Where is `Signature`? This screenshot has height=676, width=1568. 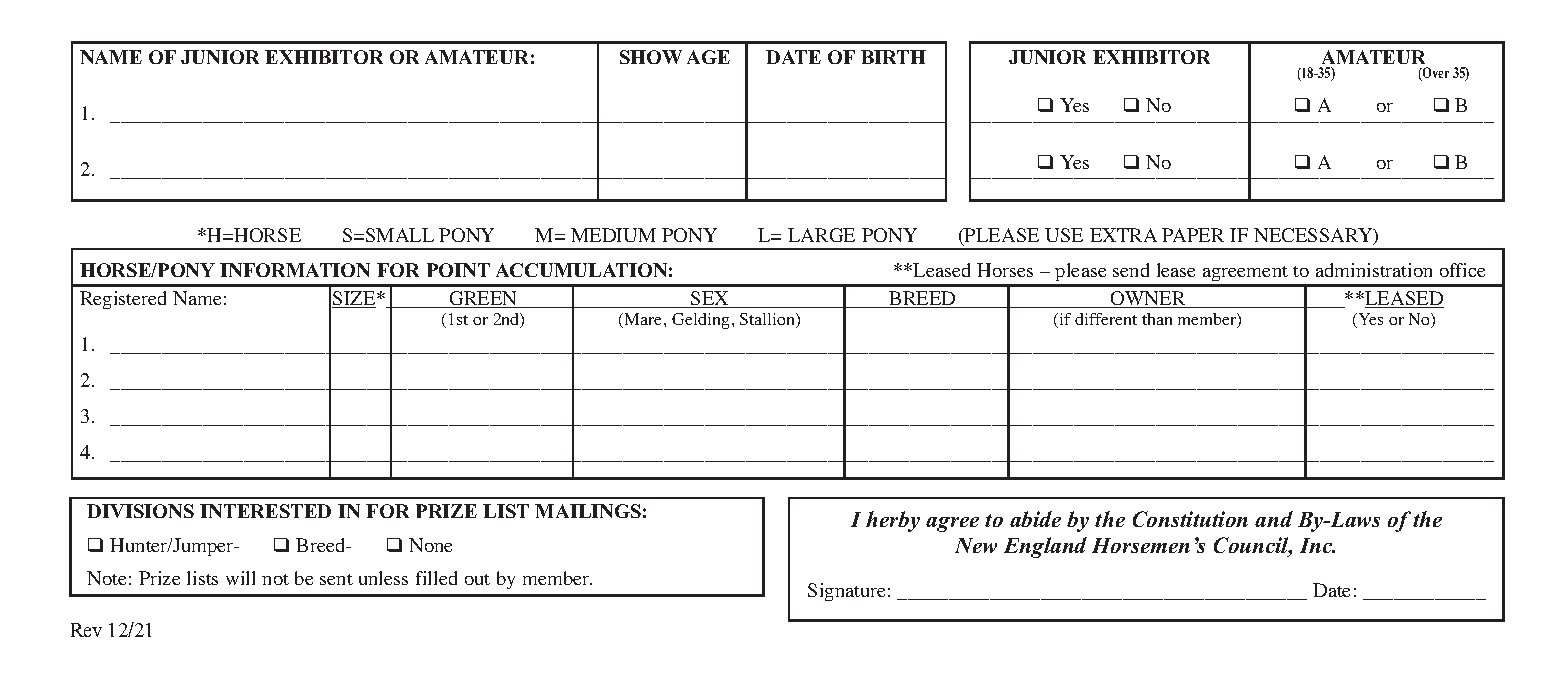 Signature is located at coordinates (846, 592).
